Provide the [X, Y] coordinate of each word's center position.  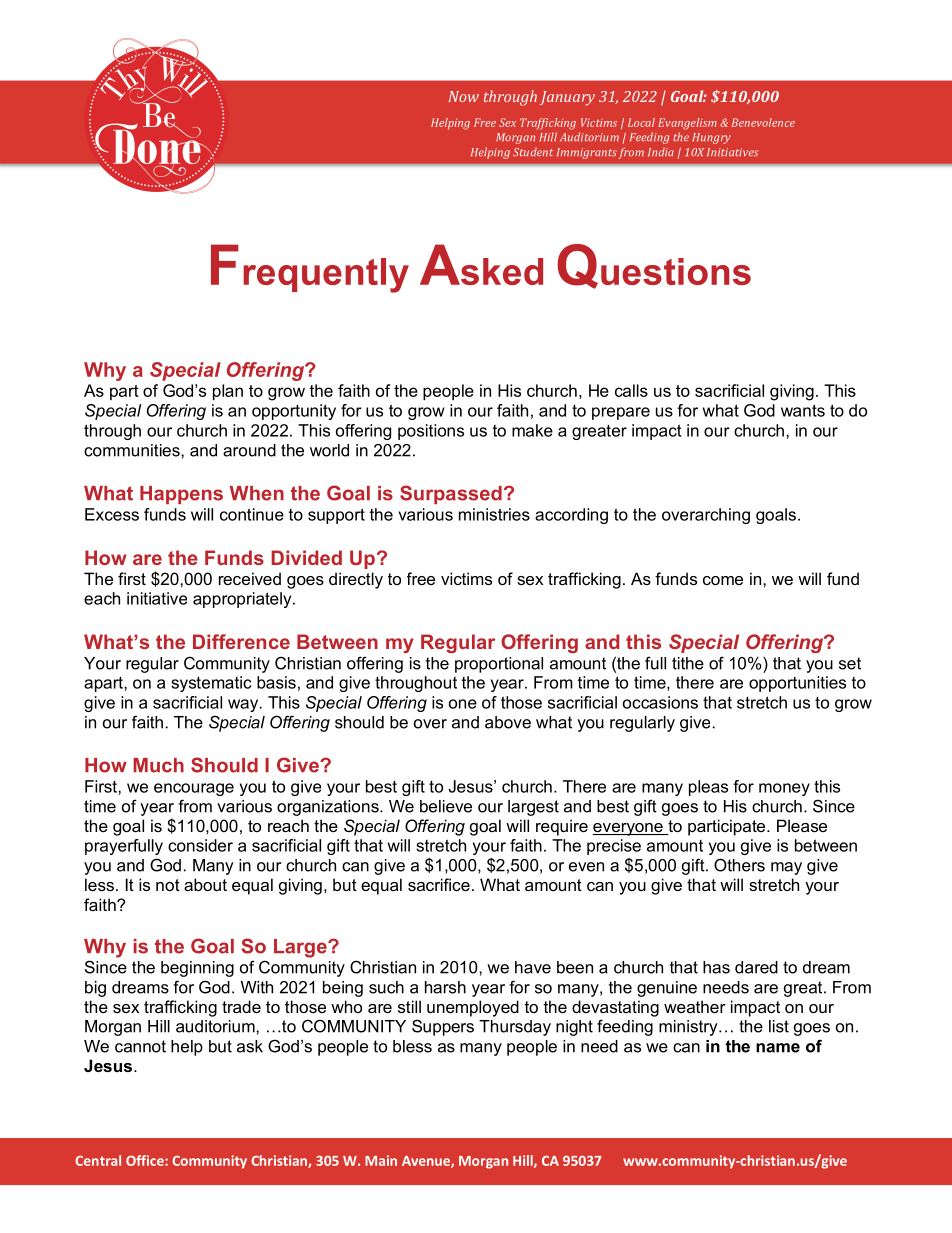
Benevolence [763, 122]
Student [533, 152]
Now [463, 96]
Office [146, 1160]
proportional [499, 665]
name [778, 1048]
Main [381, 1160]
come [723, 580]
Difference [241, 641]
